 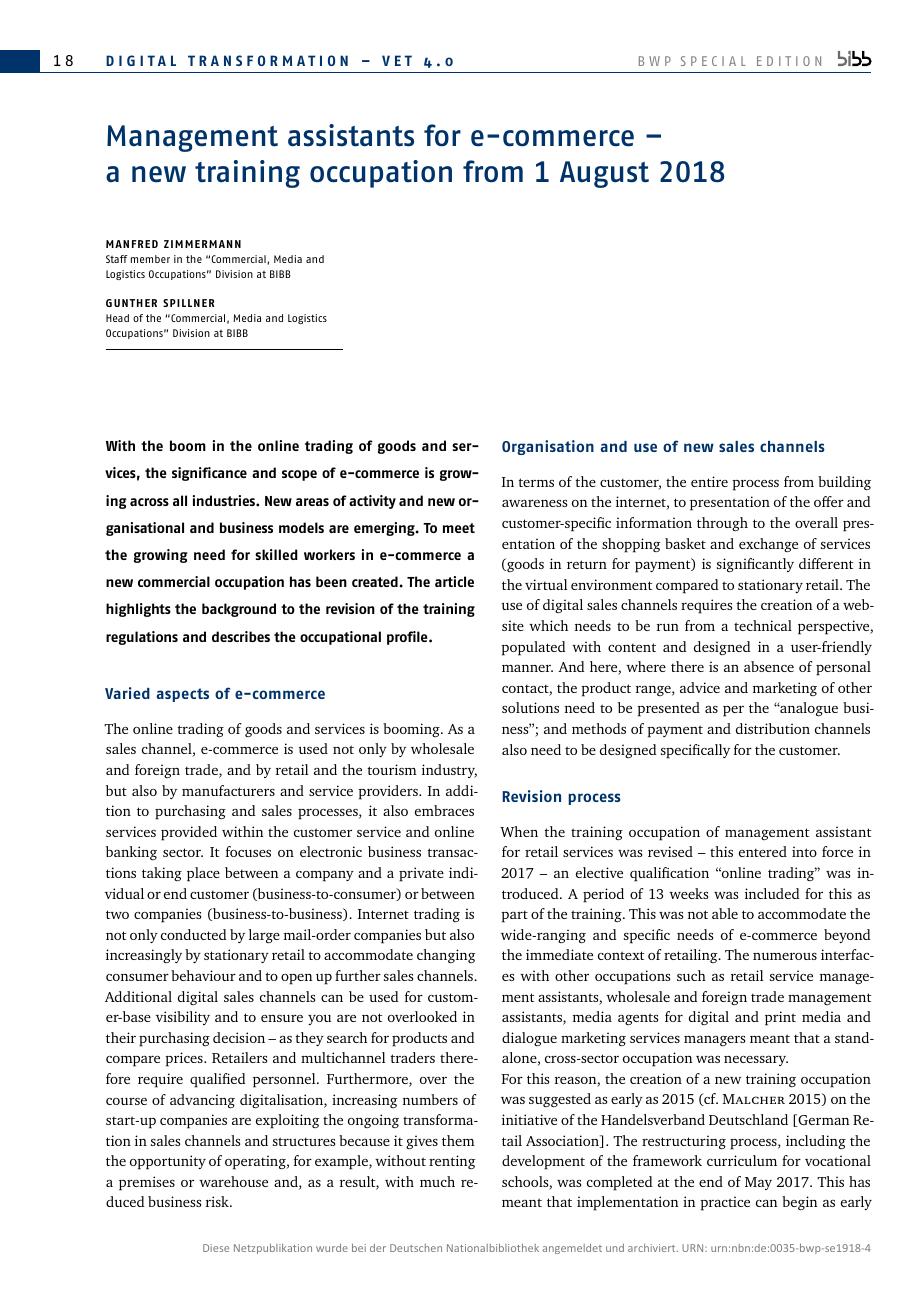 I want to click on absence, so click(x=769, y=666).
